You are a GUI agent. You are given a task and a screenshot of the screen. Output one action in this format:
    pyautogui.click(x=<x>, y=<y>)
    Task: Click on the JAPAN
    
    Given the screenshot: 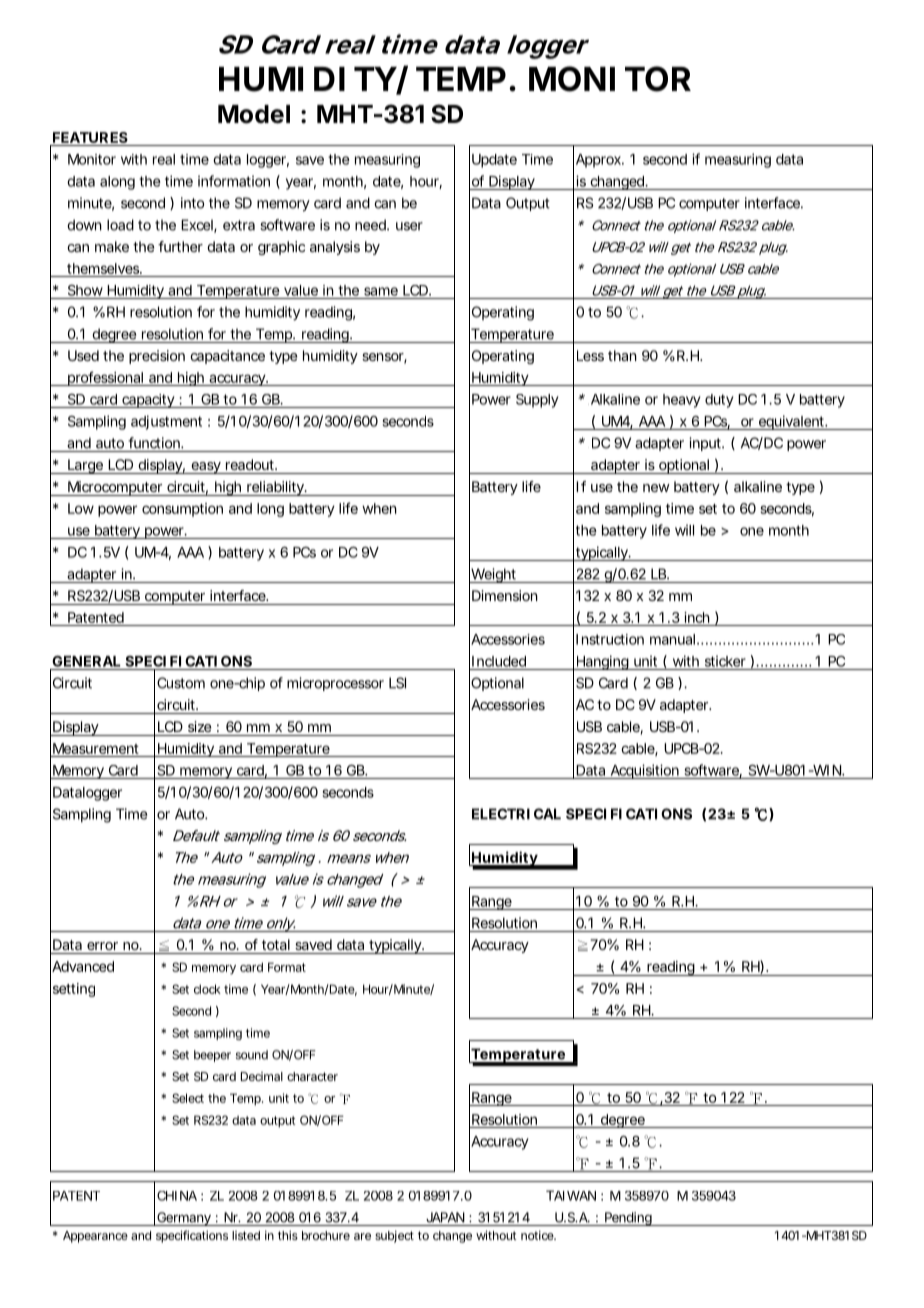 What is the action you would take?
    pyautogui.click(x=445, y=1217)
